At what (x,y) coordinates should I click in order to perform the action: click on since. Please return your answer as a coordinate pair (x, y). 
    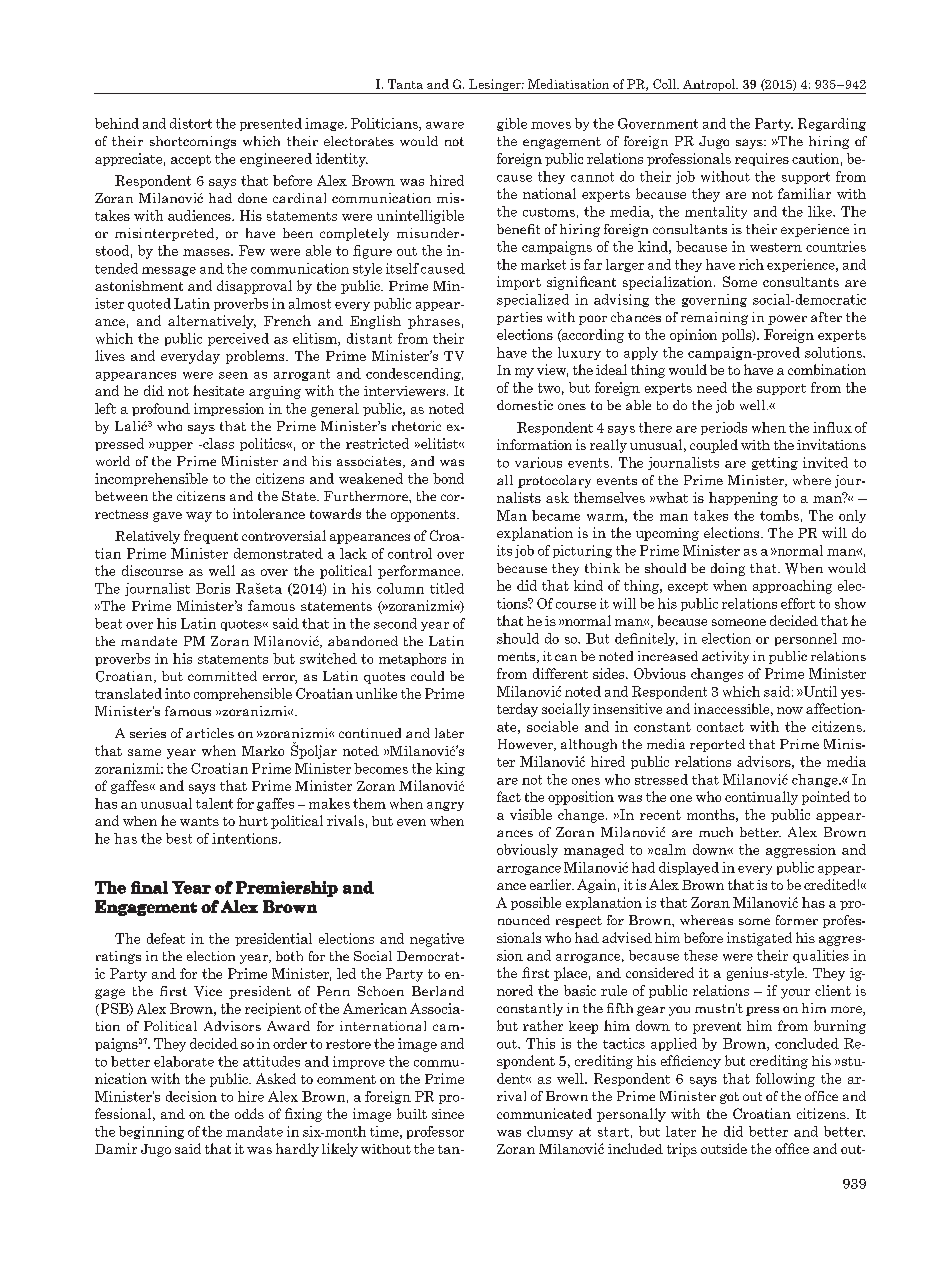
    Looking at the image, I should click on (448, 1114).
